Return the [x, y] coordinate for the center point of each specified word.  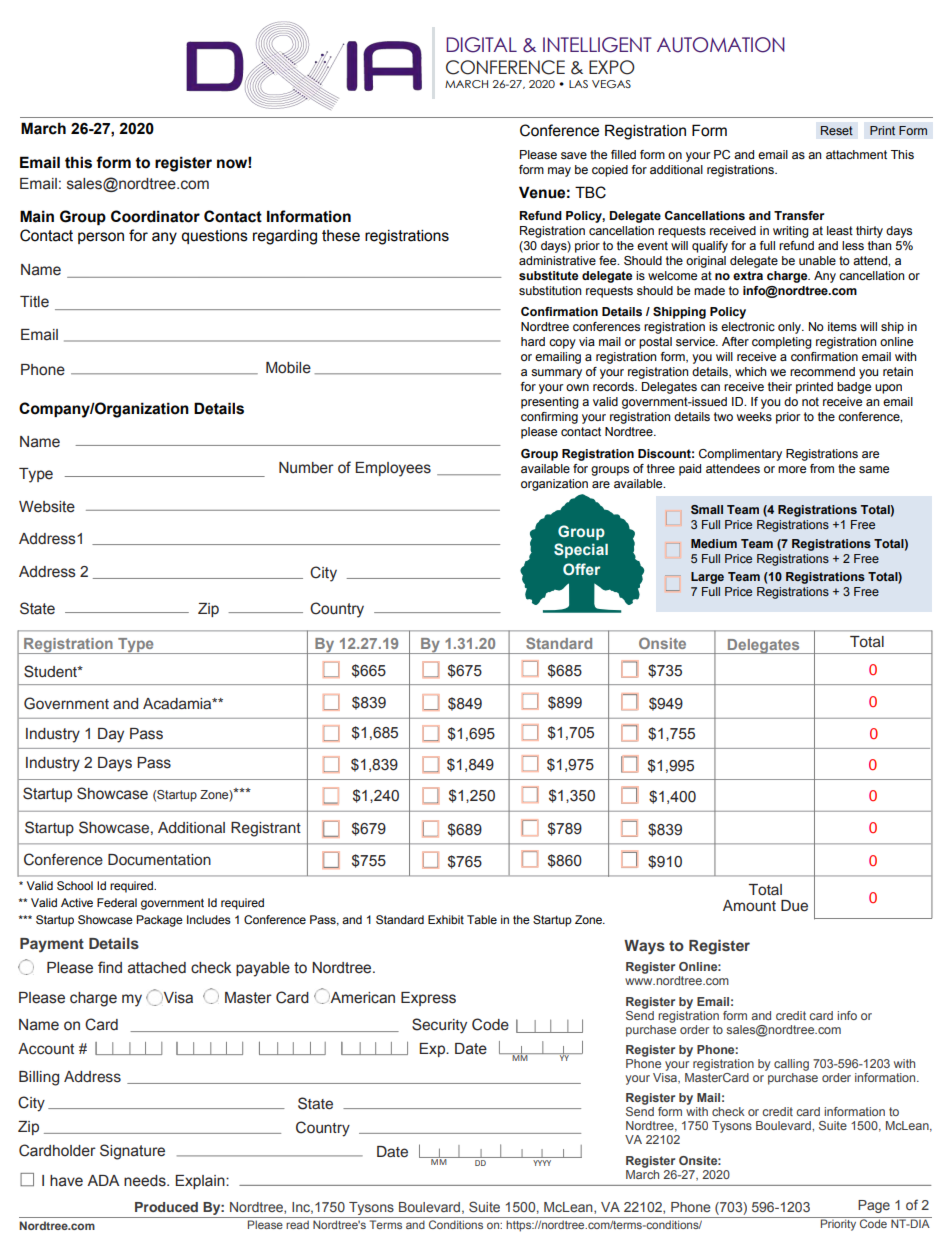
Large [707, 578]
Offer [581, 569]
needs [146, 1181]
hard [533, 341]
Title [34, 302]
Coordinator [155, 216]
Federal [117, 902]
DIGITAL [481, 45]
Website [47, 507]
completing [782, 343]
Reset [837, 130]
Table [482, 919]
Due [794, 906]
